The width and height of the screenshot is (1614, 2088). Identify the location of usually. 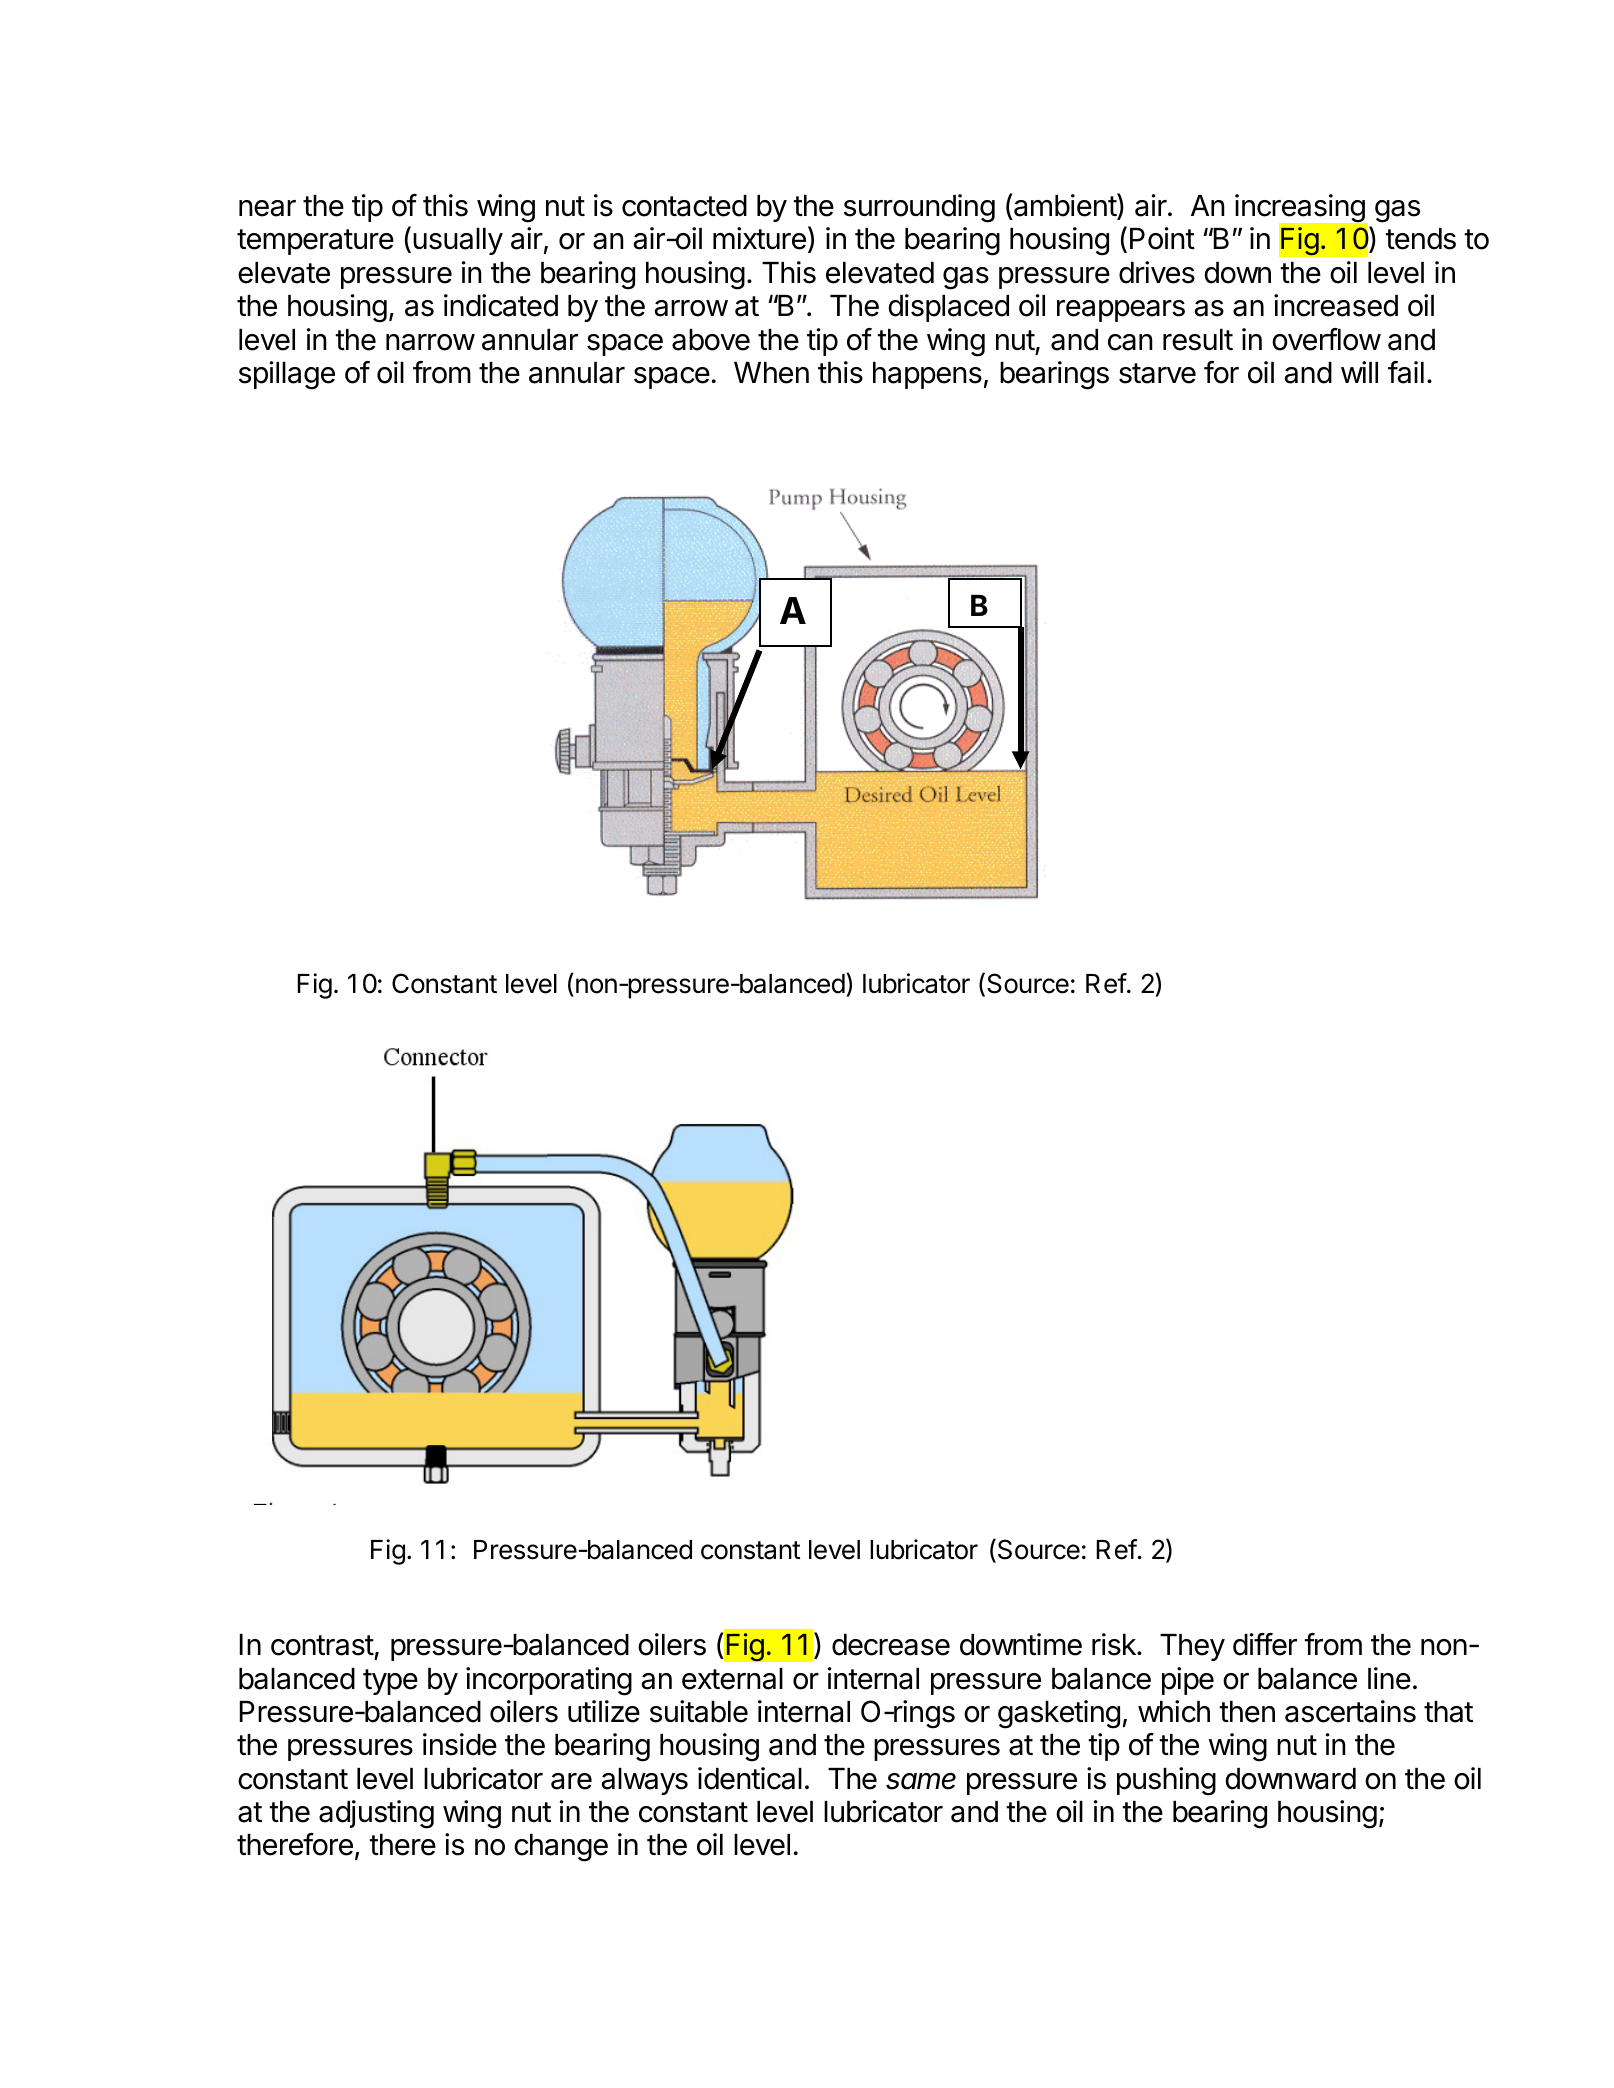
(458, 241).
